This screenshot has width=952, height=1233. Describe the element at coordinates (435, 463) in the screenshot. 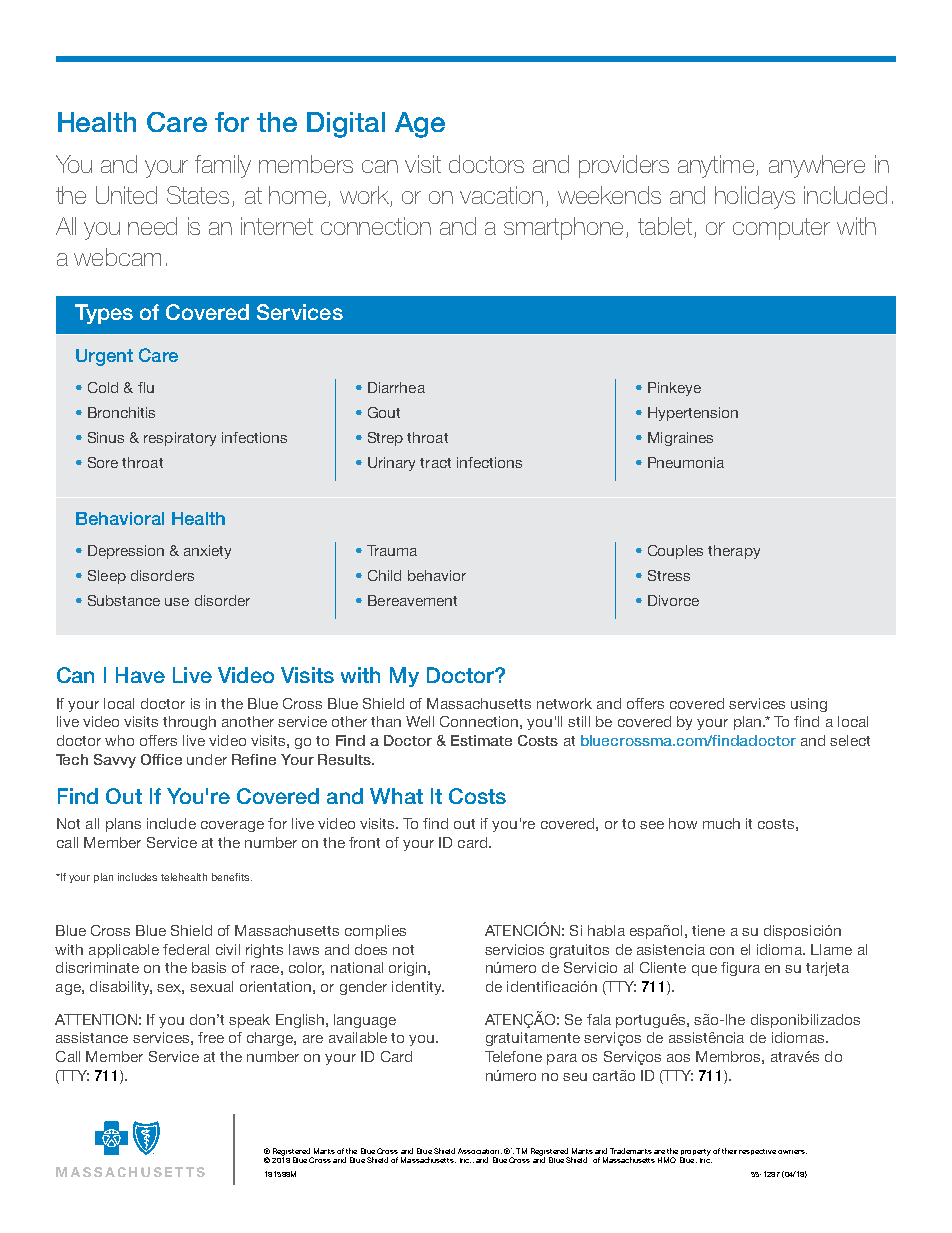

I see `tract` at that location.
